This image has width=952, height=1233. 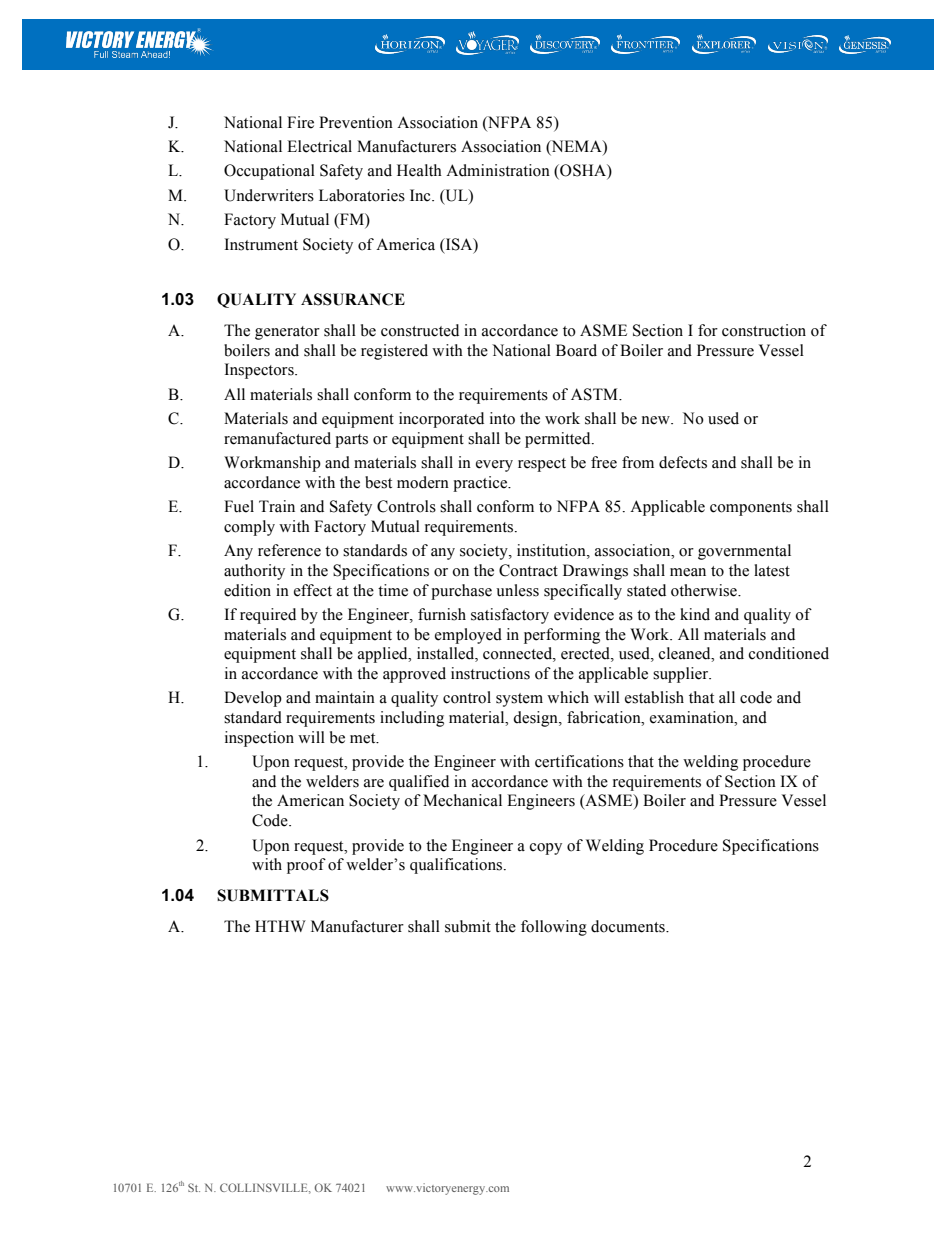 What do you see at coordinates (629, 926) in the image?
I see `documents` at bounding box center [629, 926].
